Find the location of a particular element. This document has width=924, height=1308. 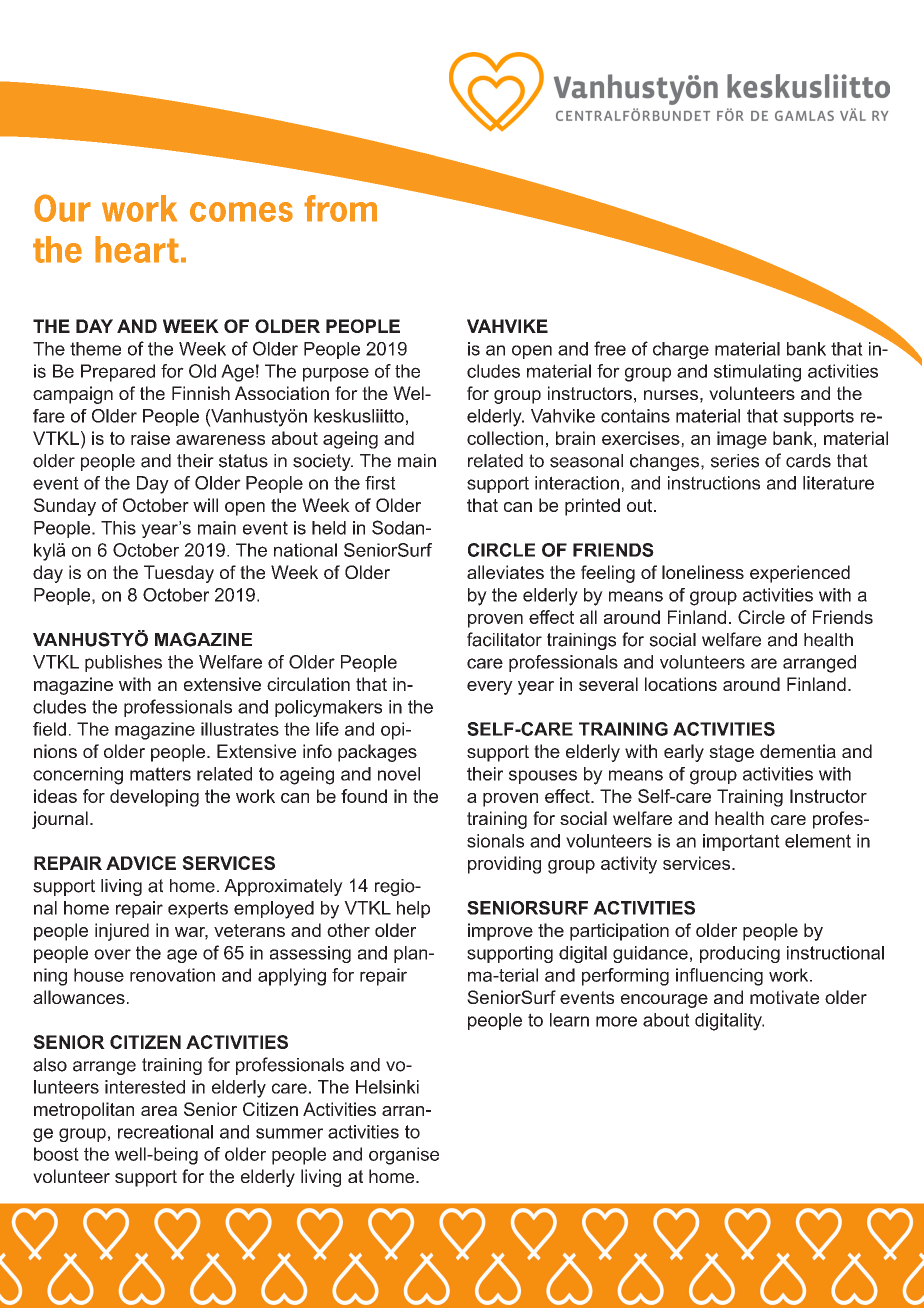

from is located at coordinates (340, 208).
